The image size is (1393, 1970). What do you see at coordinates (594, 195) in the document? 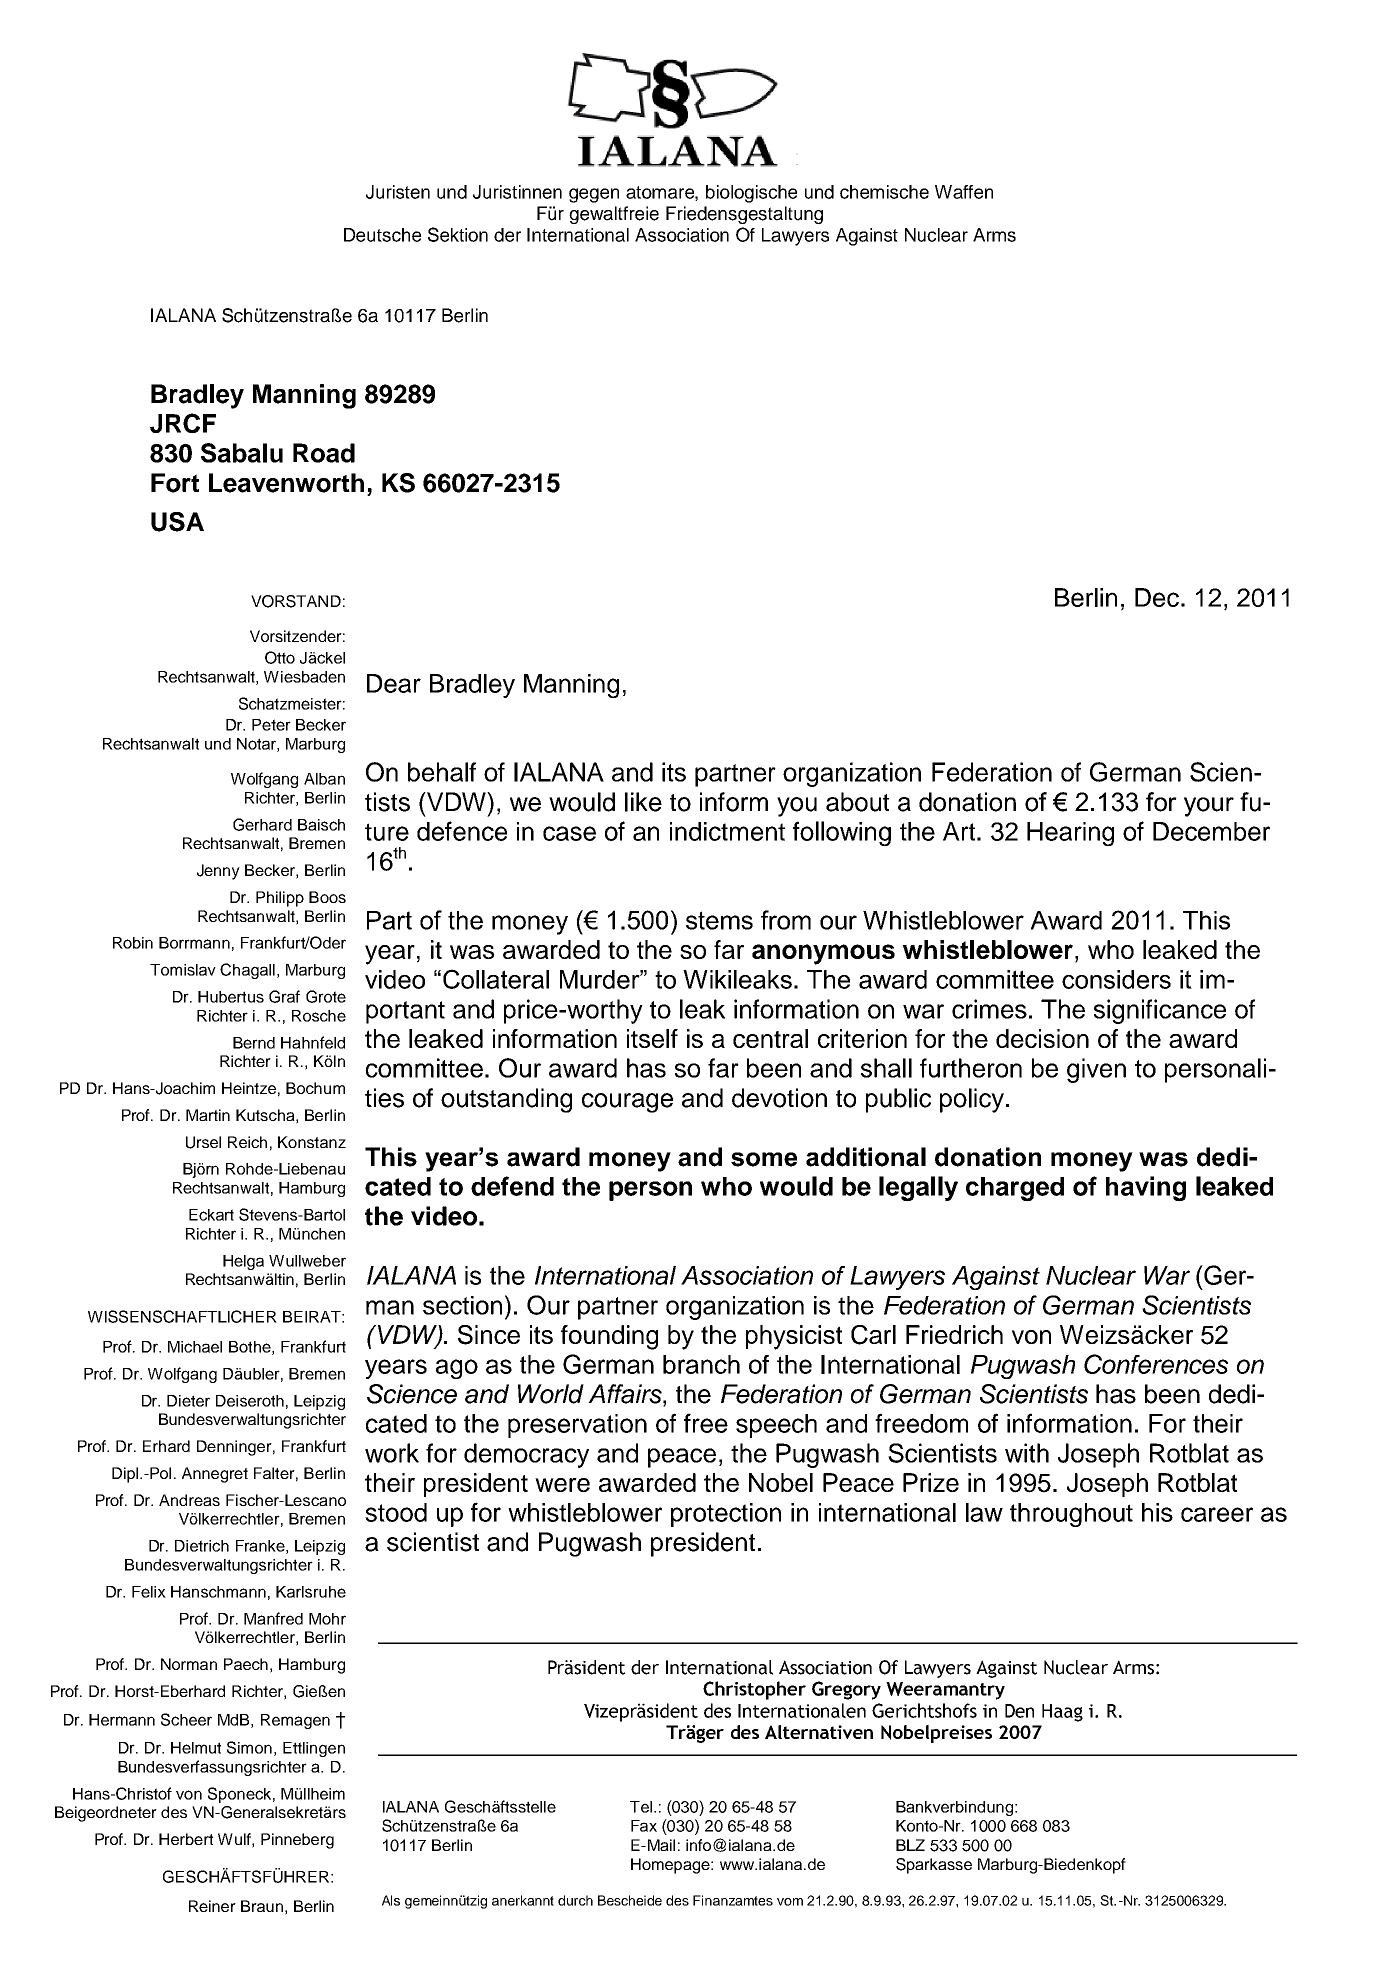
I see `gegen` at bounding box center [594, 195].
